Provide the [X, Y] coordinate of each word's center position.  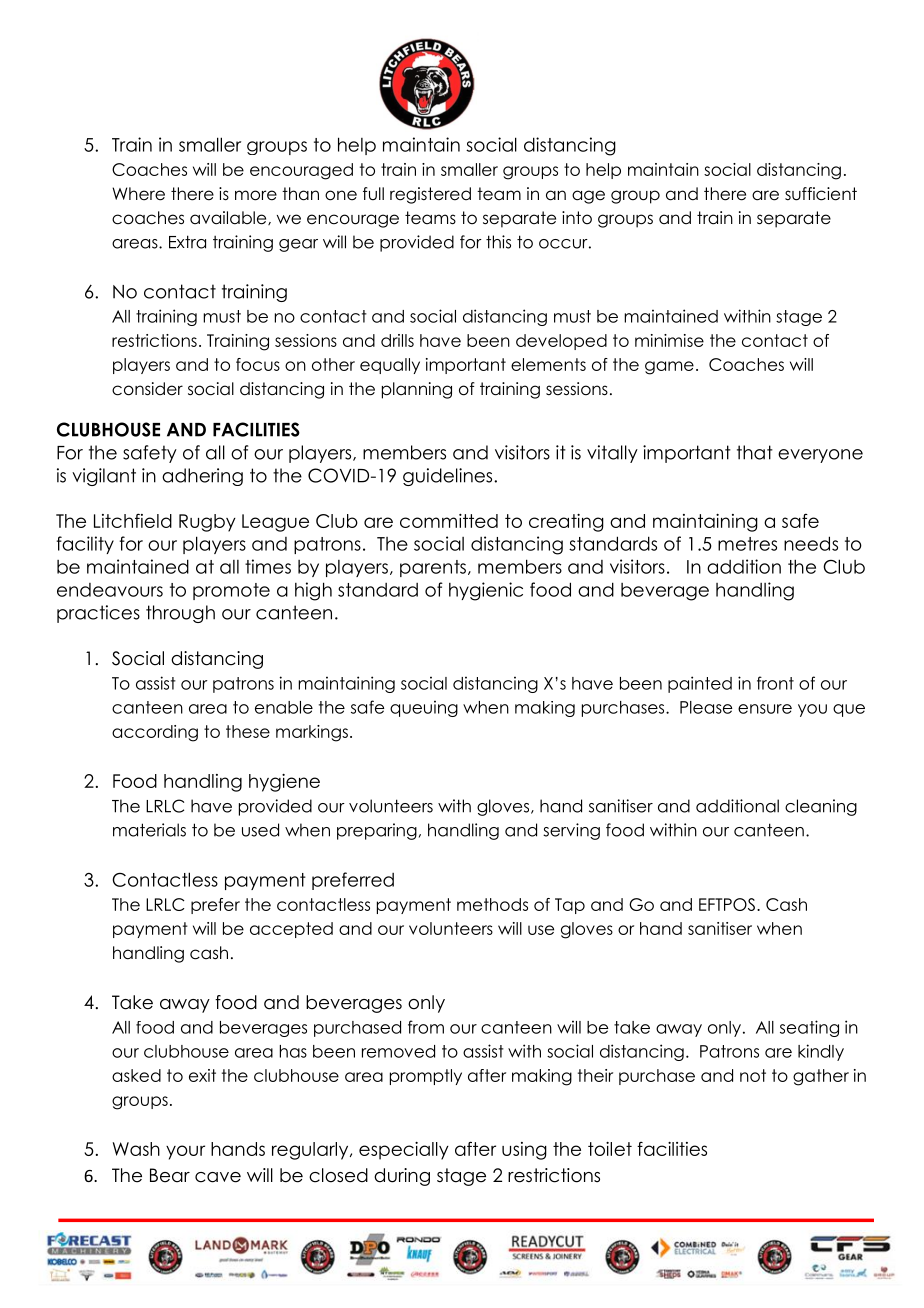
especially [404, 1151]
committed [449, 521]
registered [430, 195]
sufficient [821, 194]
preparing [377, 831]
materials [149, 830]
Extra [187, 242]
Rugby [207, 523]
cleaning [821, 807]
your [185, 1152]
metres [747, 544]
